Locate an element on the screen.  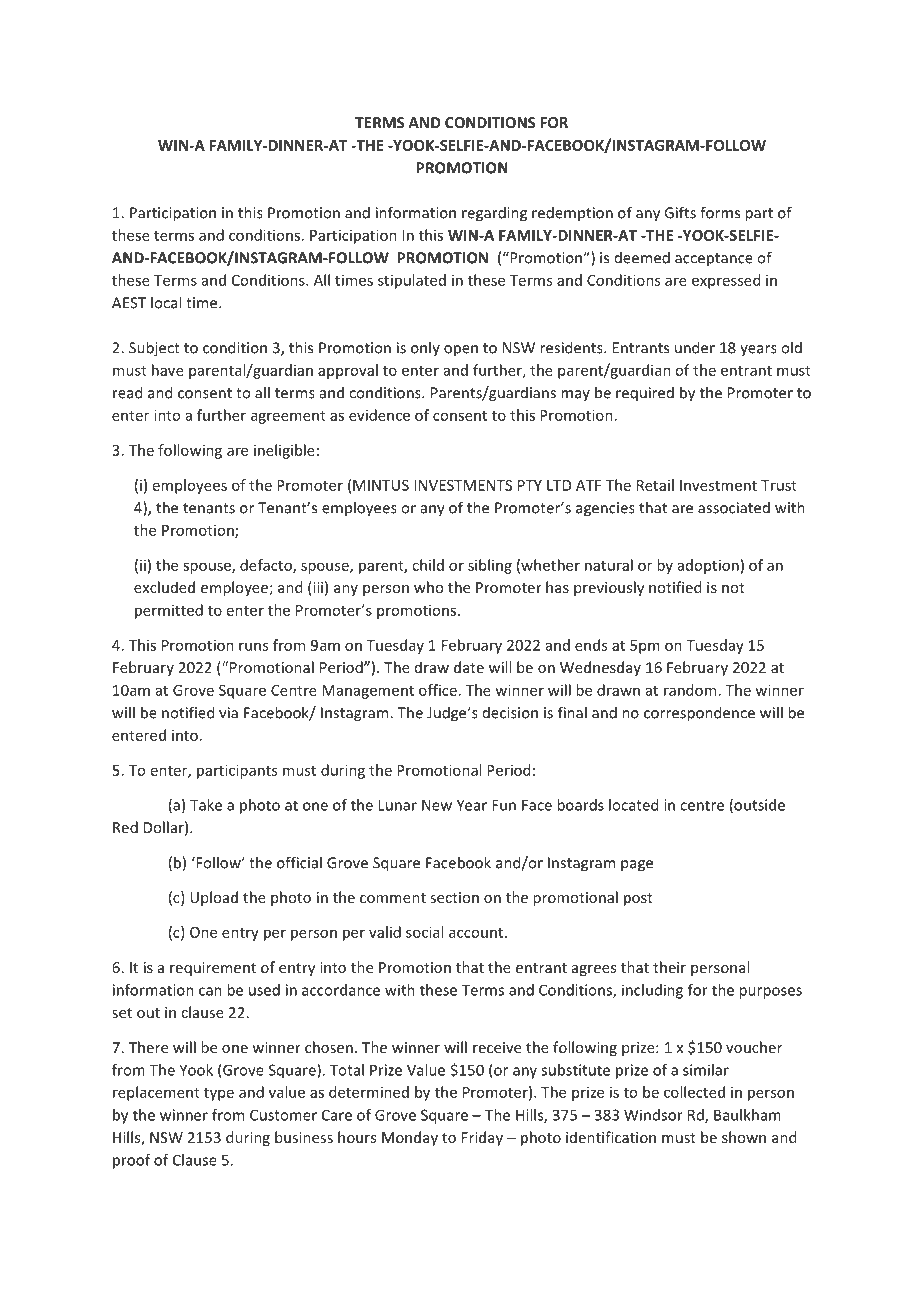
regarding is located at coordinates (494, 214).
